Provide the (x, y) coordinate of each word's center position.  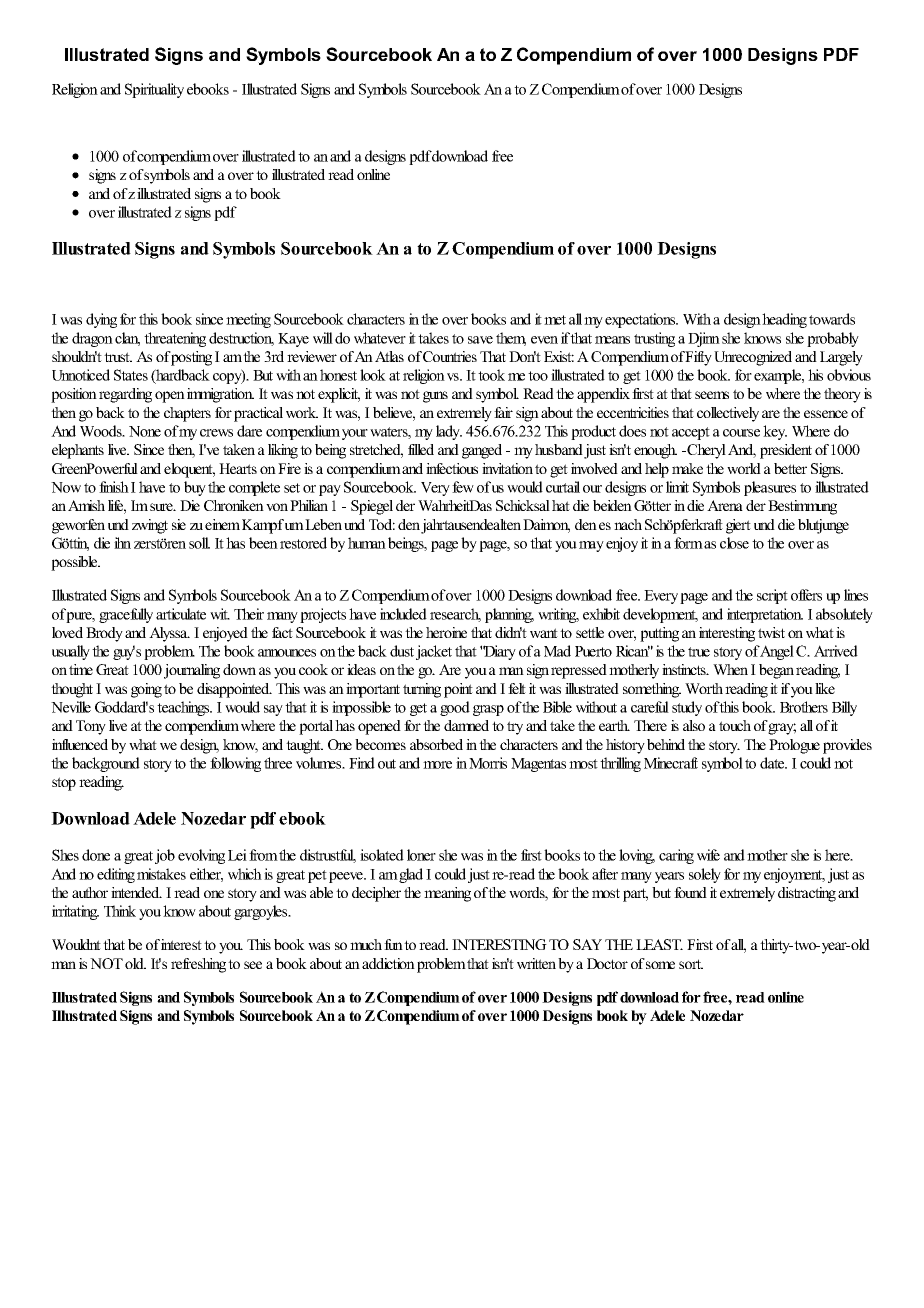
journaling (192, 671)
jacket (434, 652)
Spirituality (154, 90)
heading (784, 320)
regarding (125, 395)
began (776, 671)
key (775, 432)
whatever (380, 338)
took (491, 375)
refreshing (198, 965)
